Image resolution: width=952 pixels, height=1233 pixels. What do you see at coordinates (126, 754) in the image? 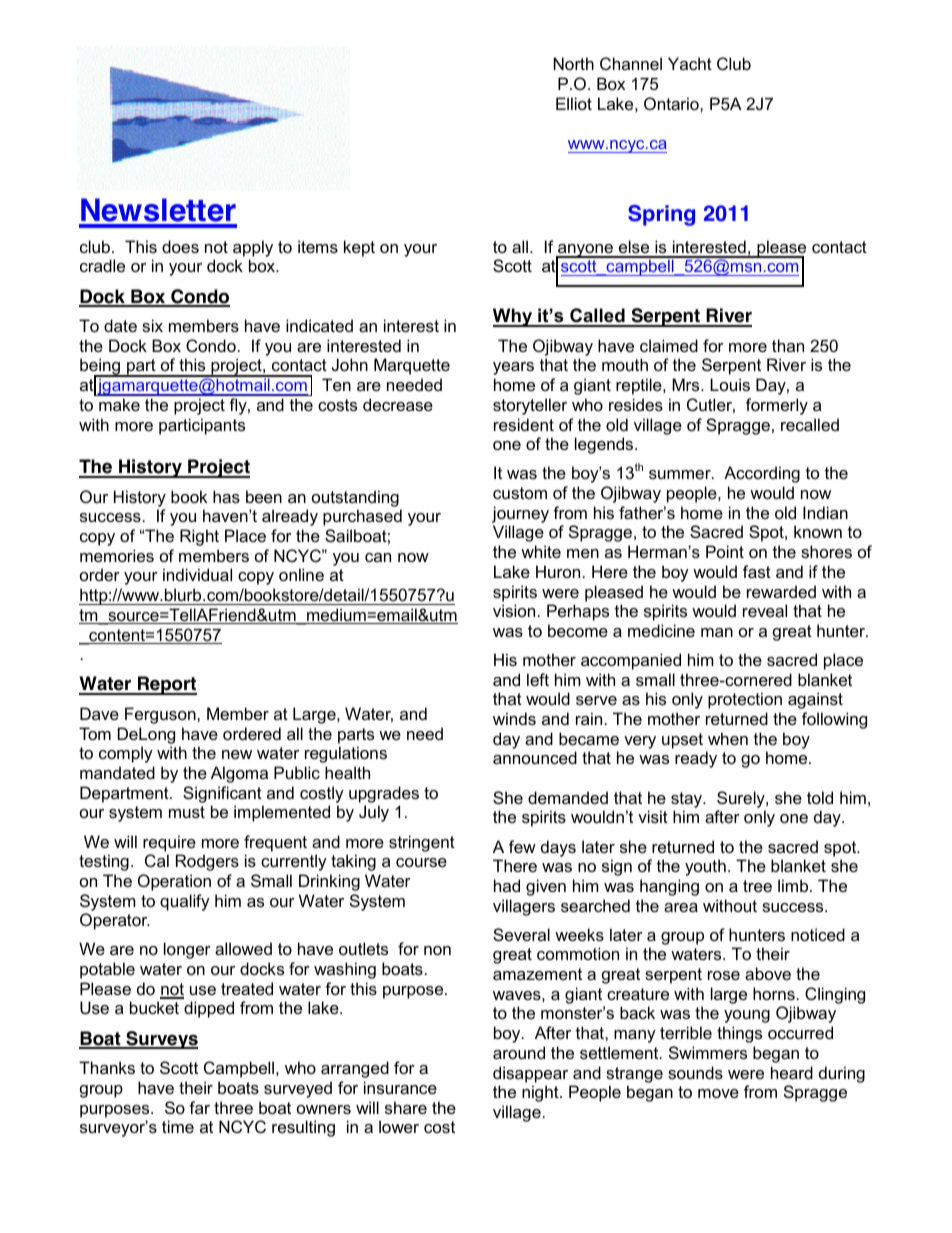
I see `comply` at bounding box center [126, 754].
